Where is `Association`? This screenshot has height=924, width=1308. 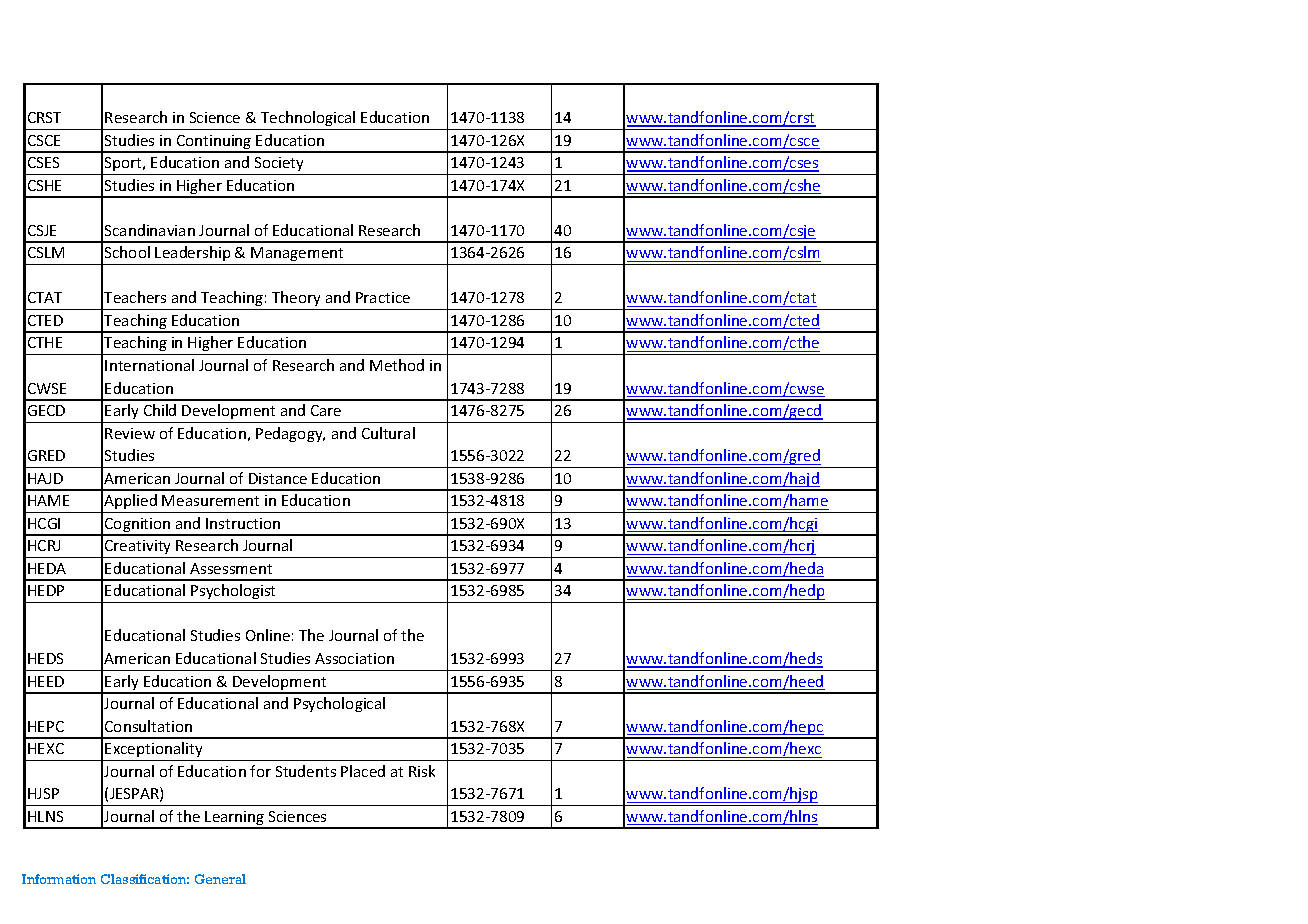
Association is located at coordinates (354, 658).
